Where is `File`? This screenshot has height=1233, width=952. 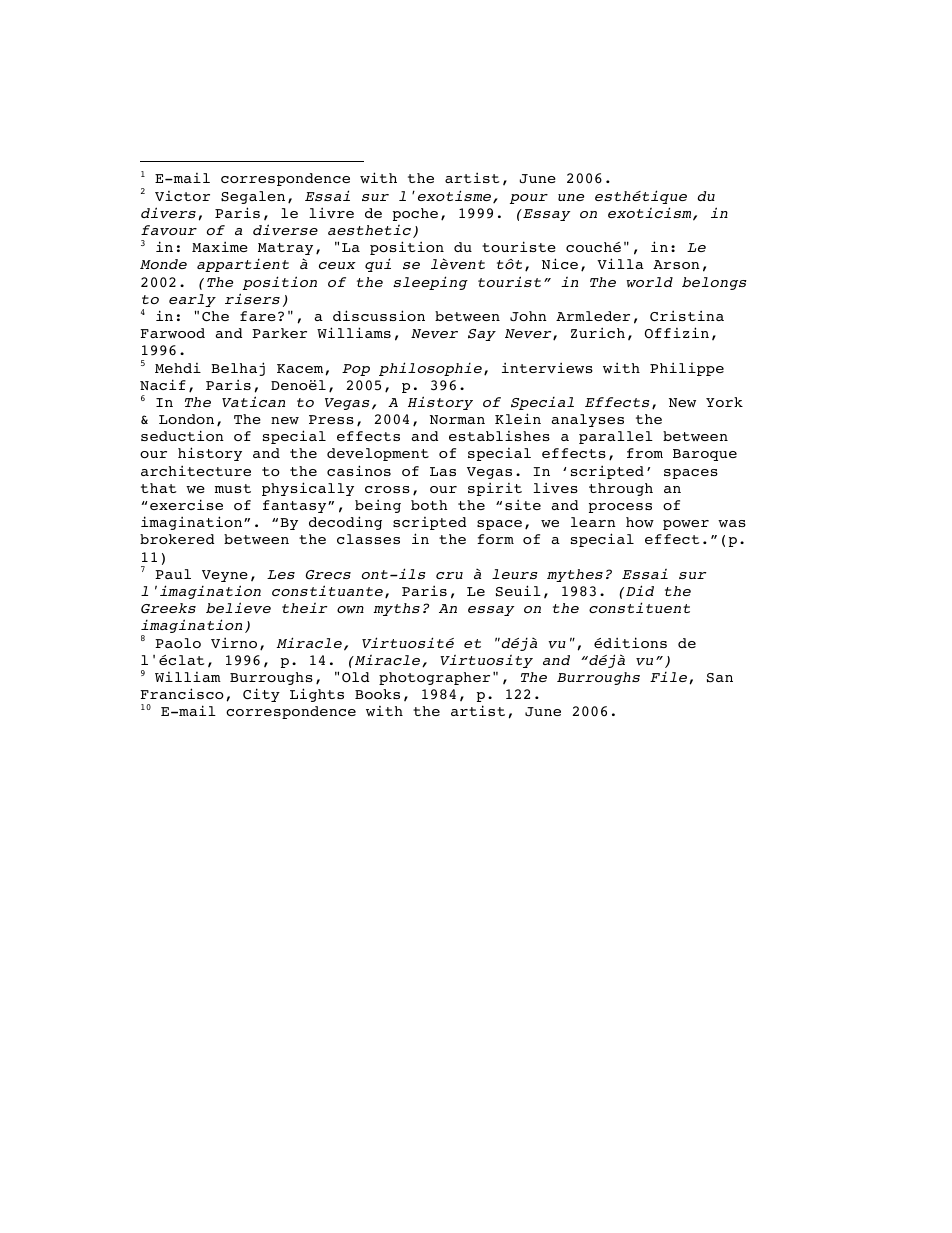 File is located at coordinates (670, 677).
